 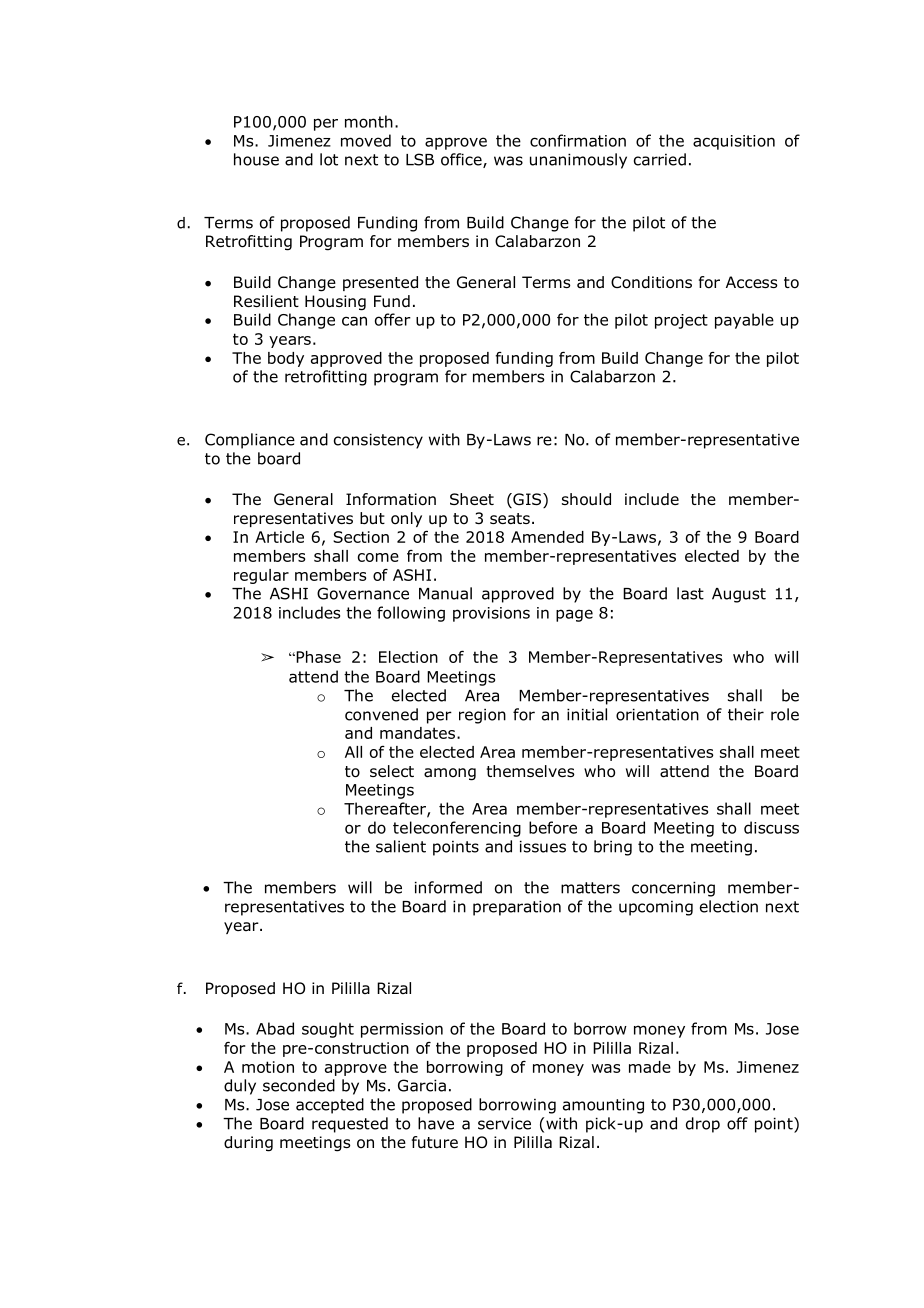 I want to click on acquisition, so click(x=734, y=142).
